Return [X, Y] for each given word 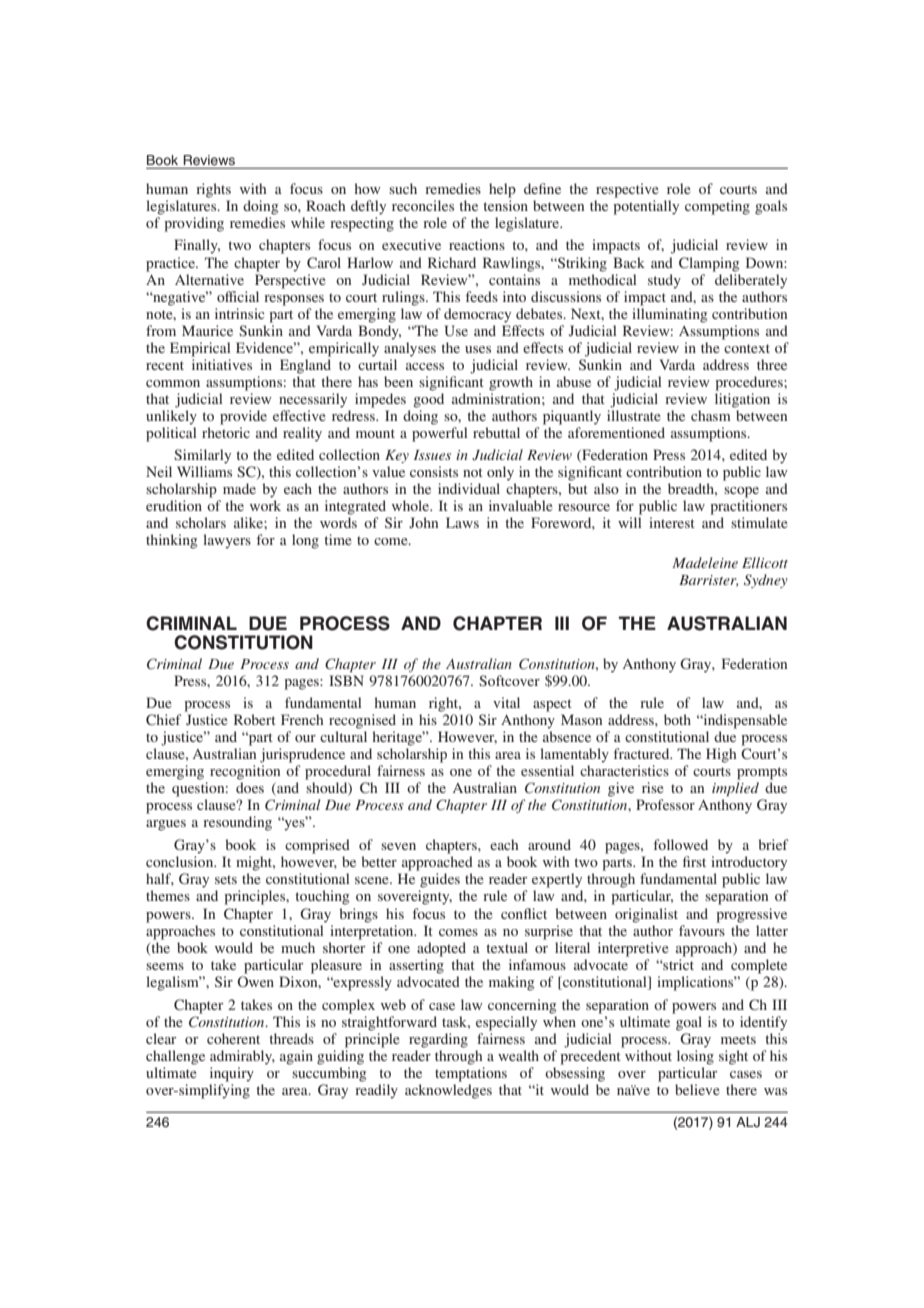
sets [226, 879]
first [694, 861]
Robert [255, 719]
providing [194, 224]
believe [697, 1089]
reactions [477, 244]
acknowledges [448, 1091]
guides [440, 880]
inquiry [232, 1074]
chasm [711, 415]
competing [717, 207]
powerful [440, 434]
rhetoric [226, 432]
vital [506, 702]
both [677, 719]
